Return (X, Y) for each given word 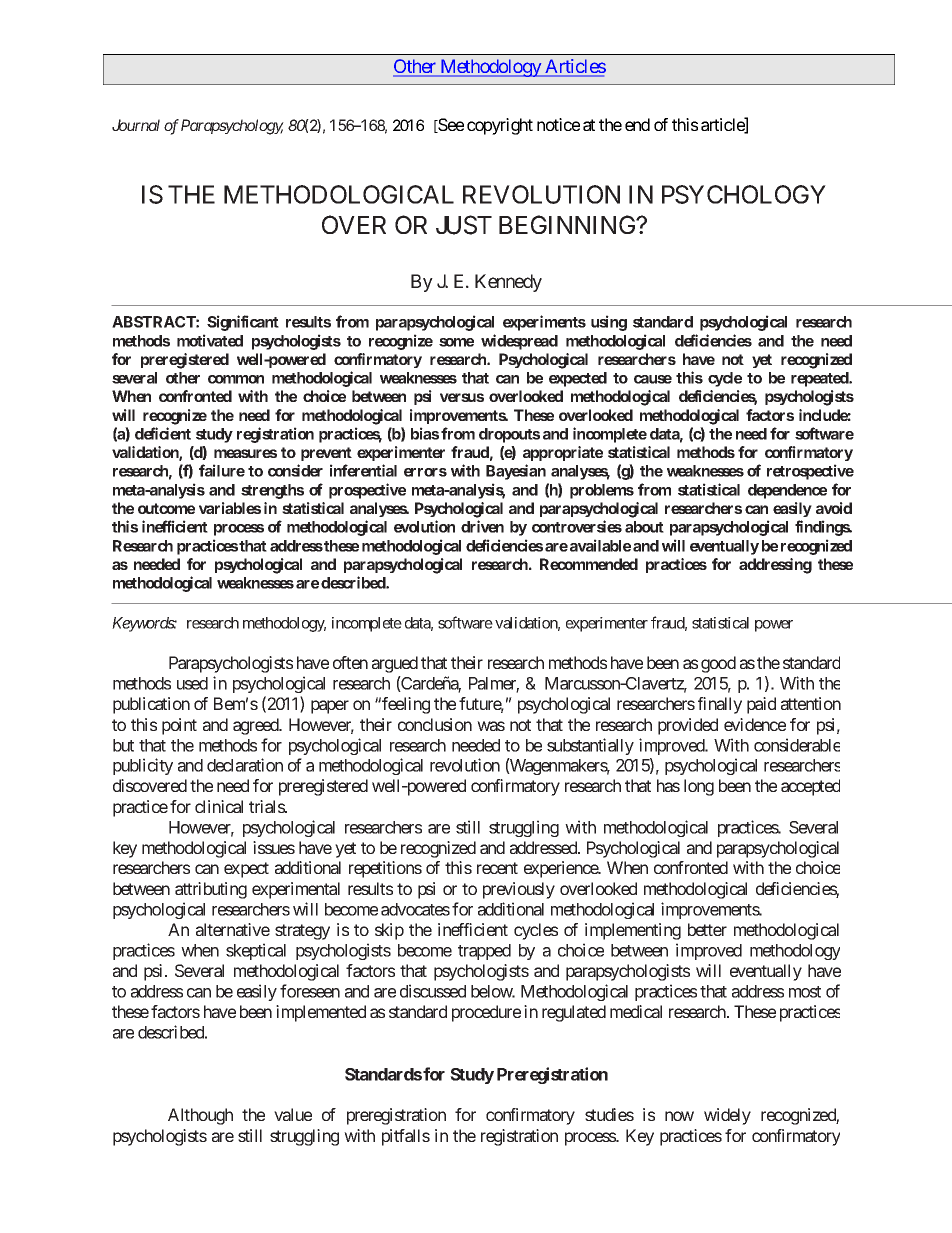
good (718, 664)
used (192, 683)
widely (727, 1116)
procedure (486, 1013)
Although (200, 1116)
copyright (500, 126)
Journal (136, 125)
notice (558, 124)
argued (395, 664)
